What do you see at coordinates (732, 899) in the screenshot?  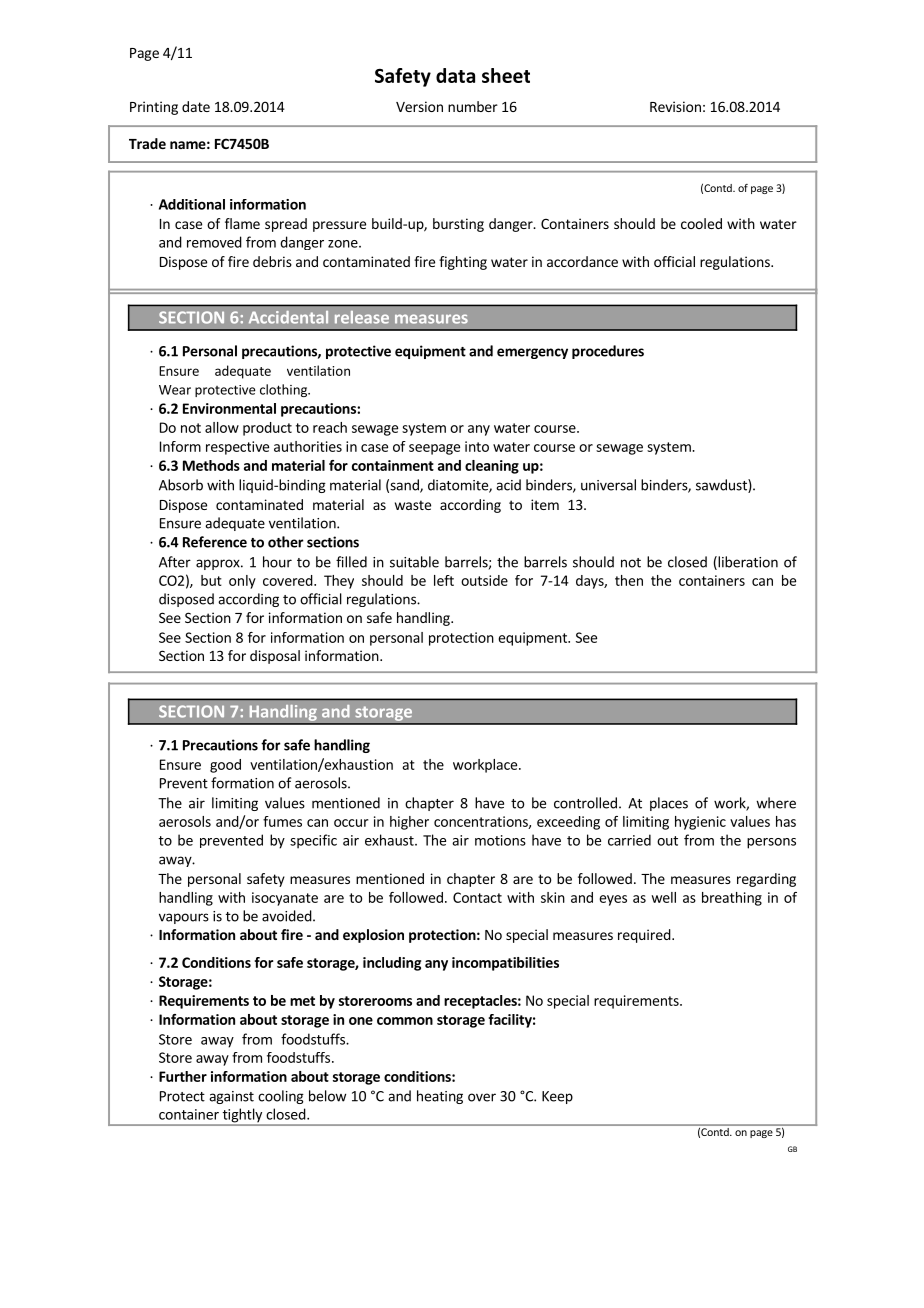 I see `breathing` at bounding box center [732, 899].
